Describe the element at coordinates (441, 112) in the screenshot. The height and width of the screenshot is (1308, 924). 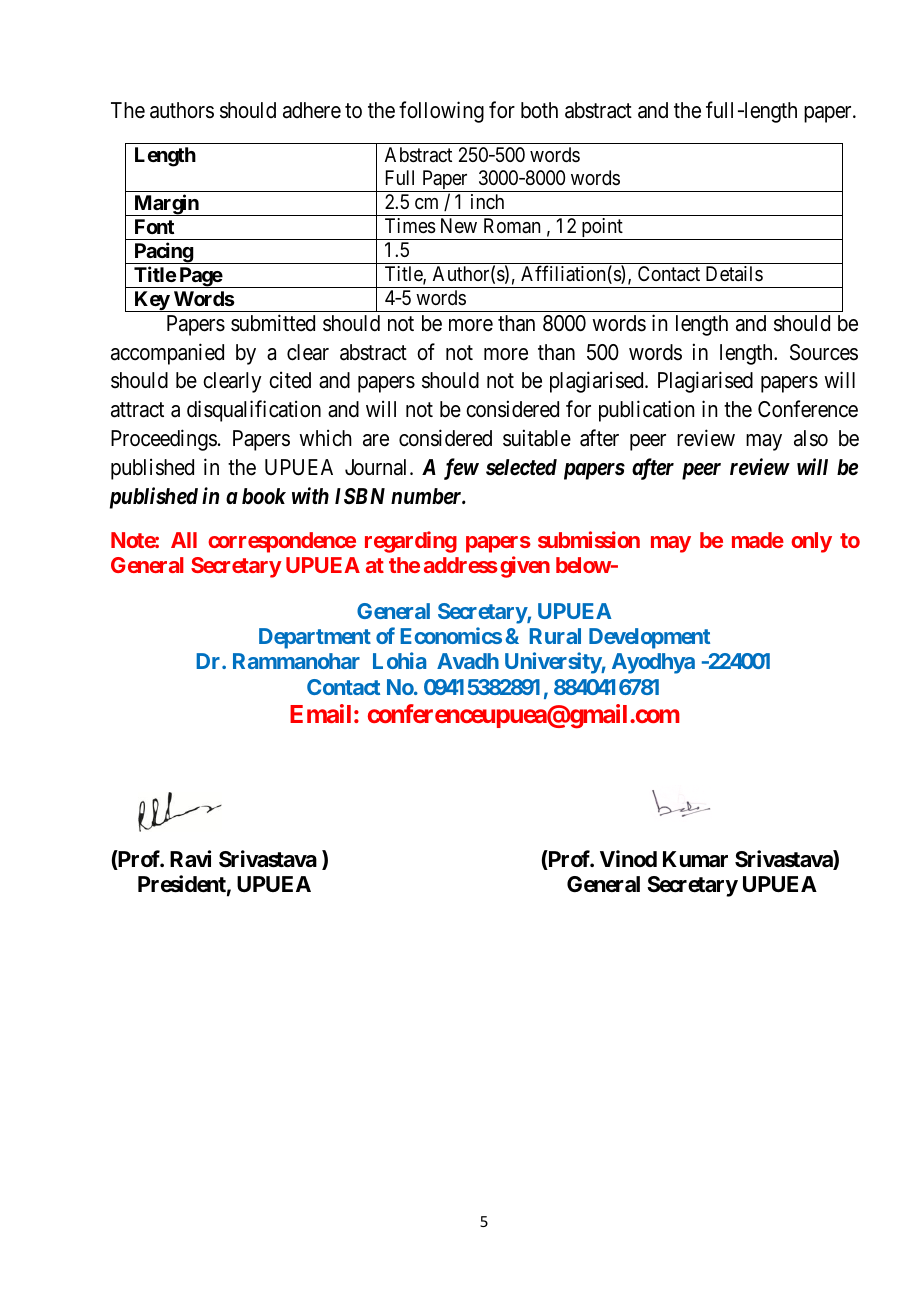
I see `following` at that location.
